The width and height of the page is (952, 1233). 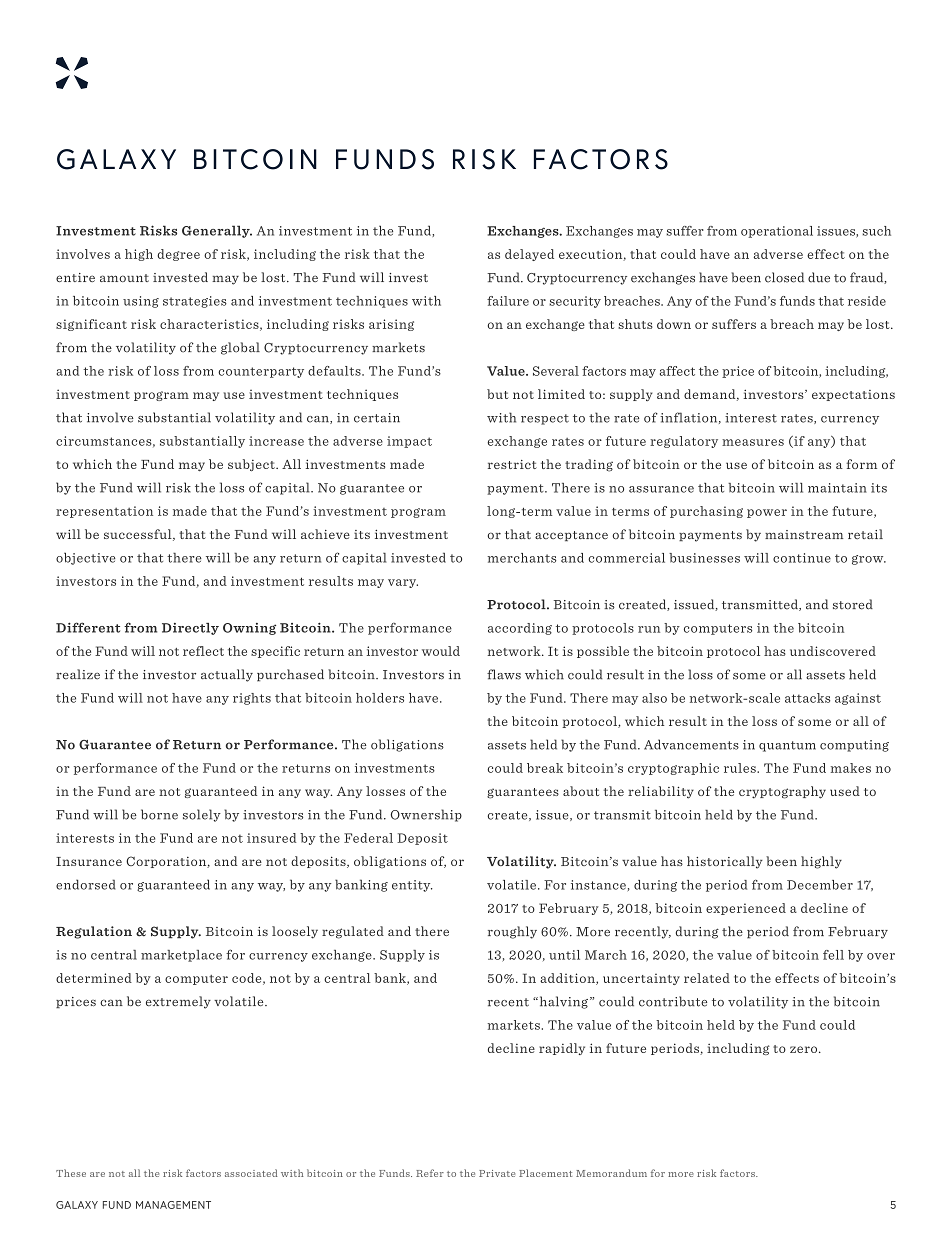 What do you see at coordinates (802, 558) in the page?
I see `continue` at bounding box center [802, 558].
